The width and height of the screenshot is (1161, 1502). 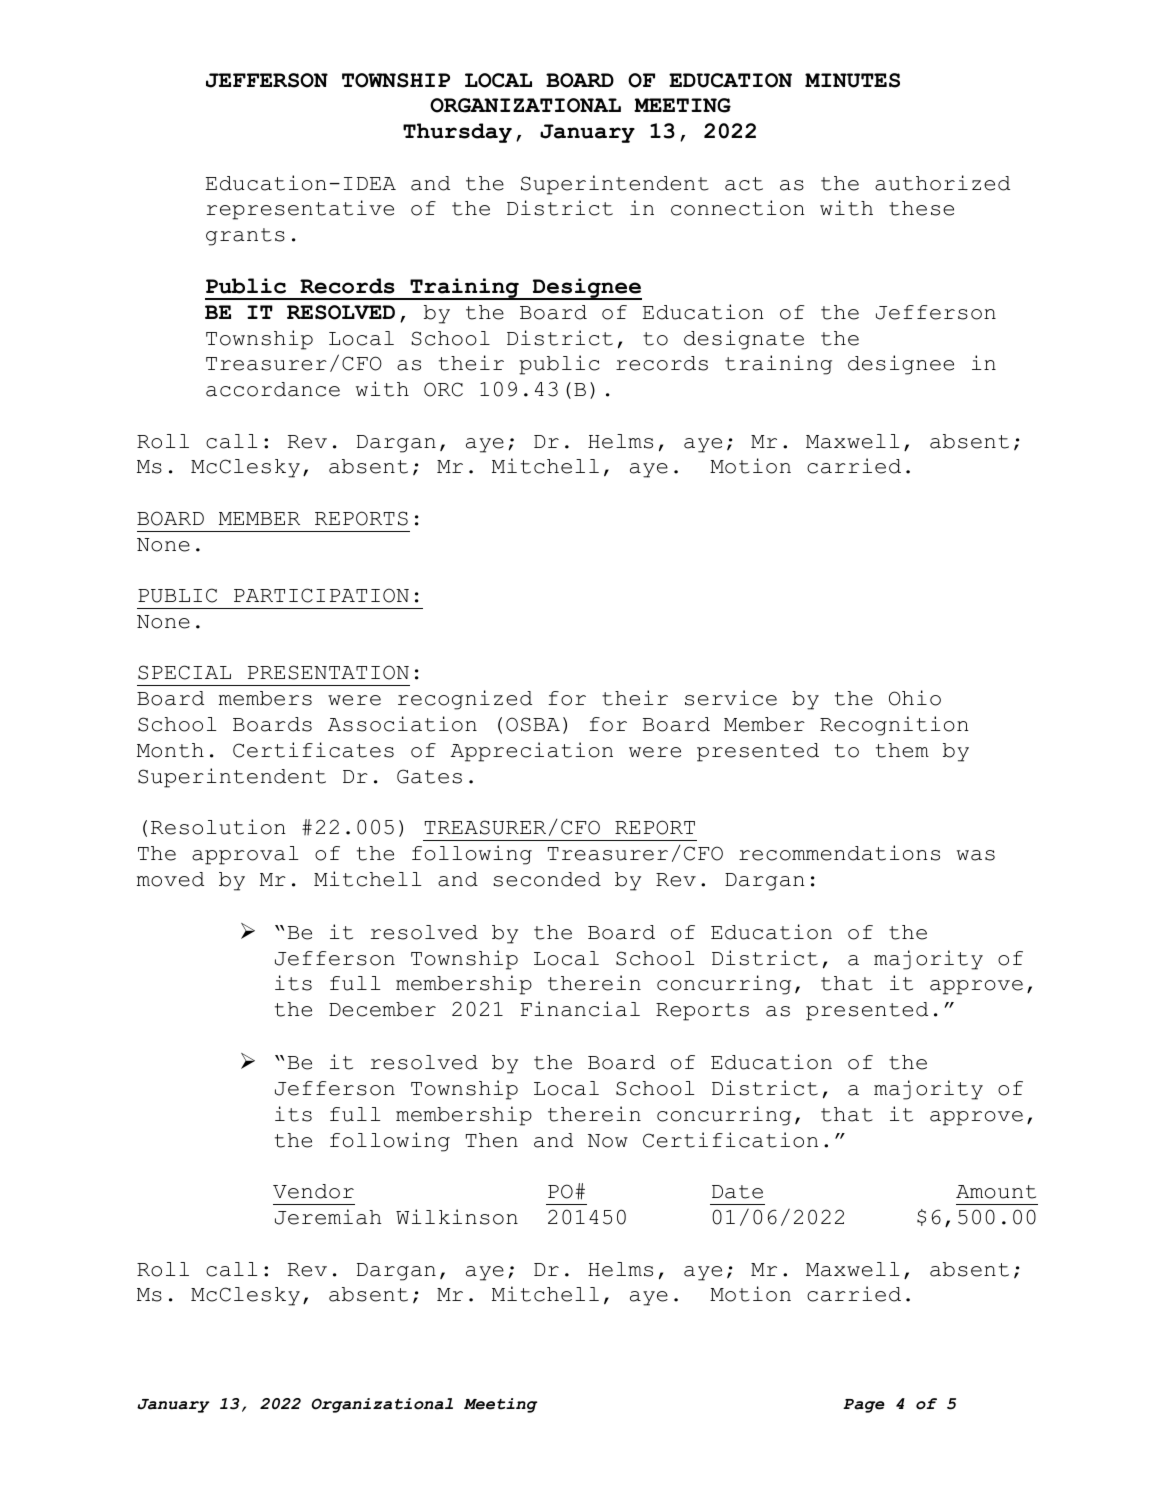 What do you see at coordinates (245, 855) in the screenshot?
I see `approval` at bounding box center [245, 855].
